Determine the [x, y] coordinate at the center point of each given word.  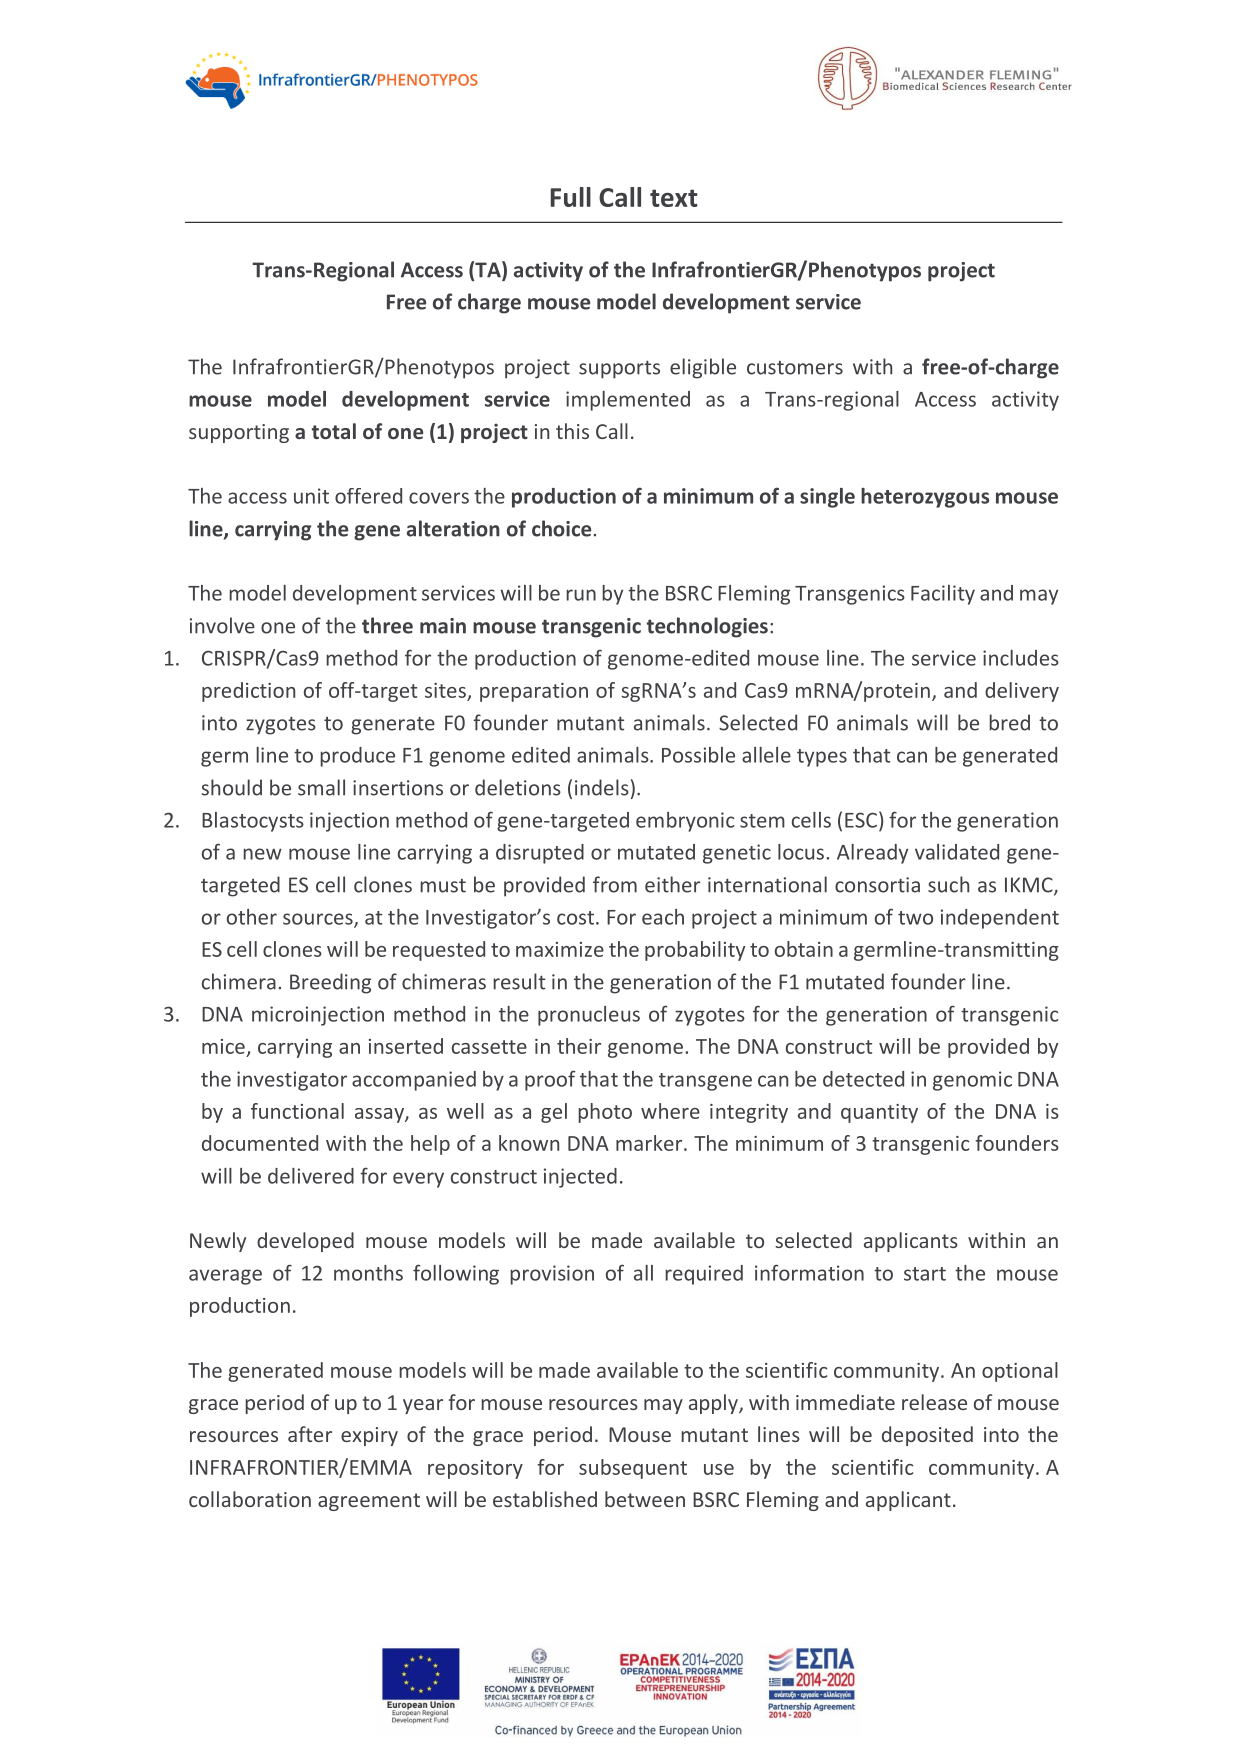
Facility [943, 595]
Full [571, 197]
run [581, 595]
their [579, 1046]
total [334, 431]
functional [297, 1111]
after [310, 1434]
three [387, 625]
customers [795, 368]
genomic [972, 1081]
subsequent [633, 1469]
